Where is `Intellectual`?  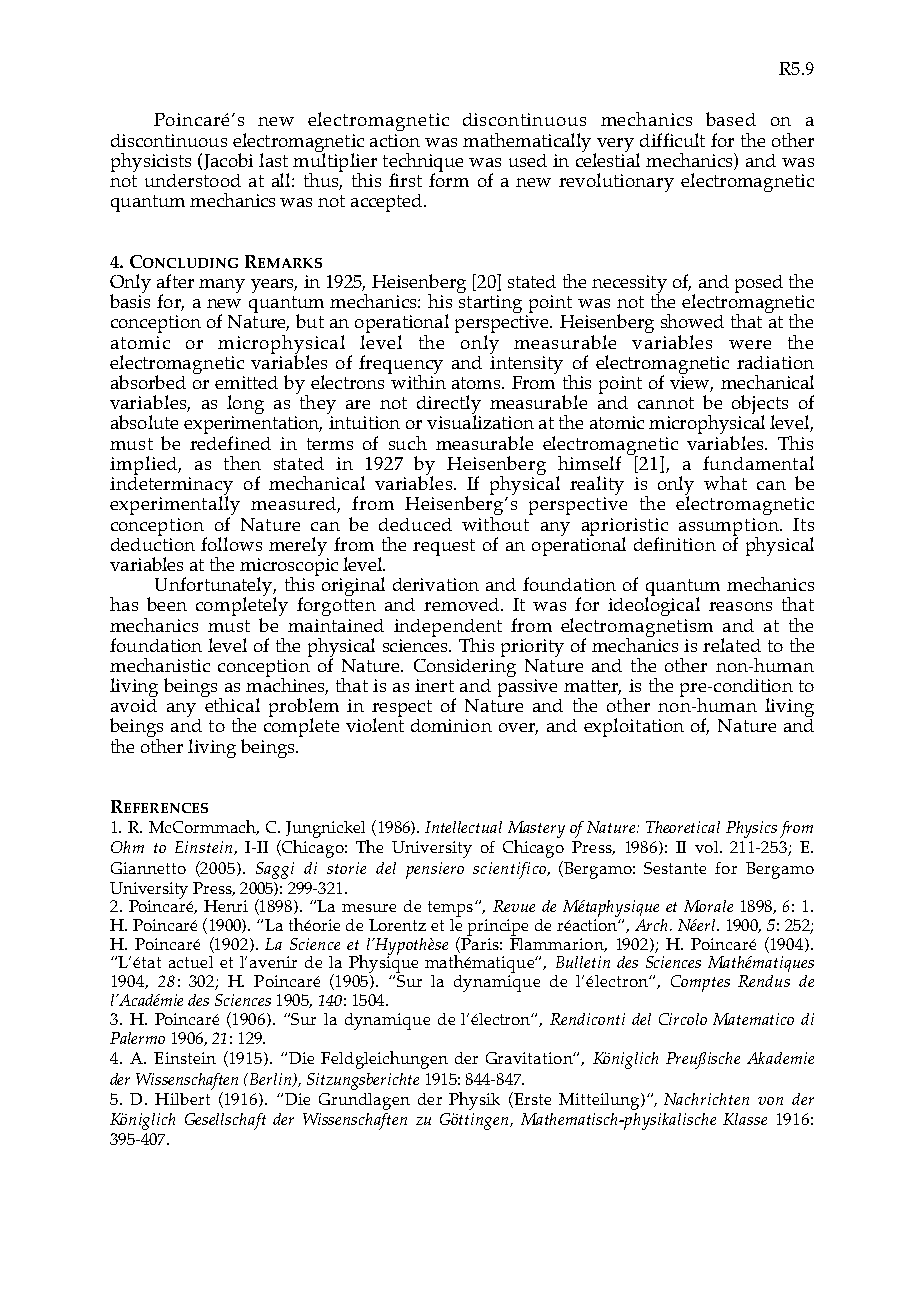
Intellectual is located at coordinates (463, 827).
